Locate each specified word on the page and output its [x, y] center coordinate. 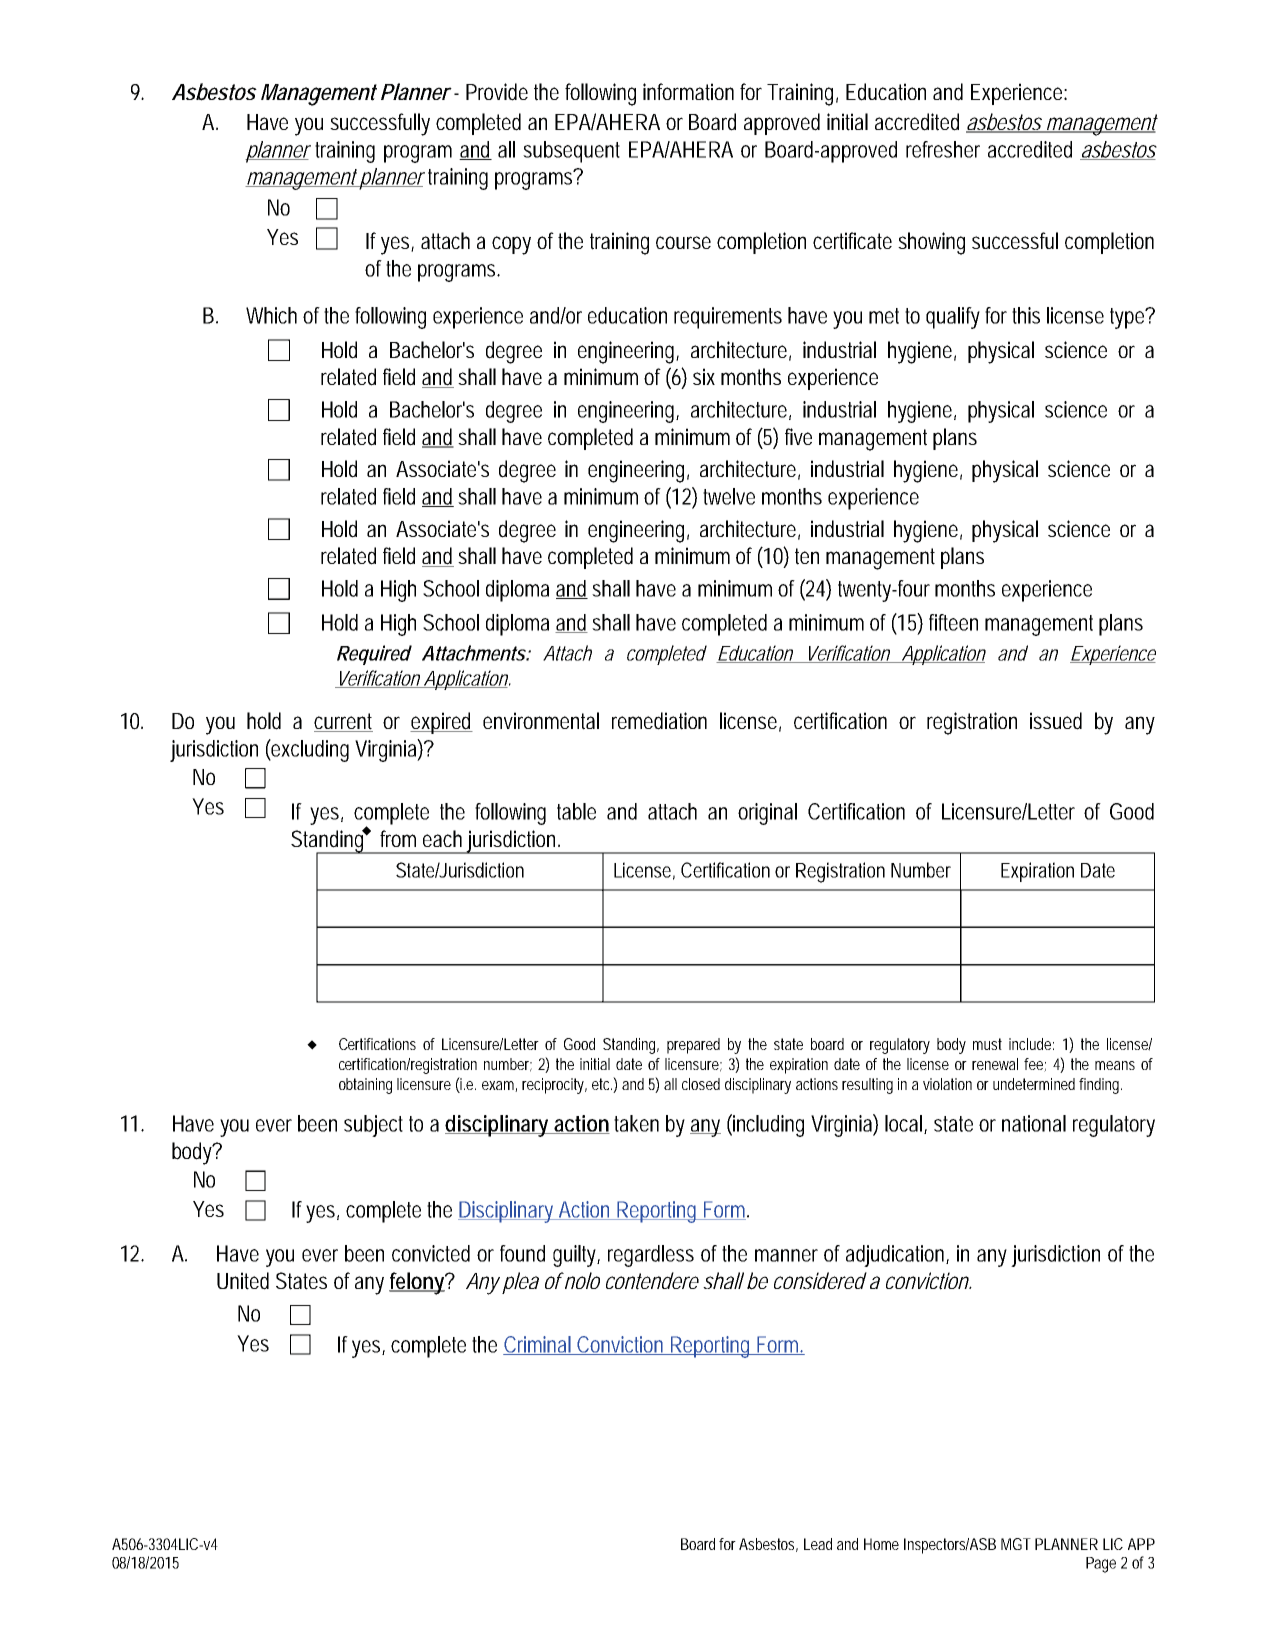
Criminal [538, 1345]
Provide [497, 92]
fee [1034, 1065]
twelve [729, 496]
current [343, 722]
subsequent [571, 152]
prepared [693, 1046]
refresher [943, 149]
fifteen [953, 622]
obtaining [365, 1086]
